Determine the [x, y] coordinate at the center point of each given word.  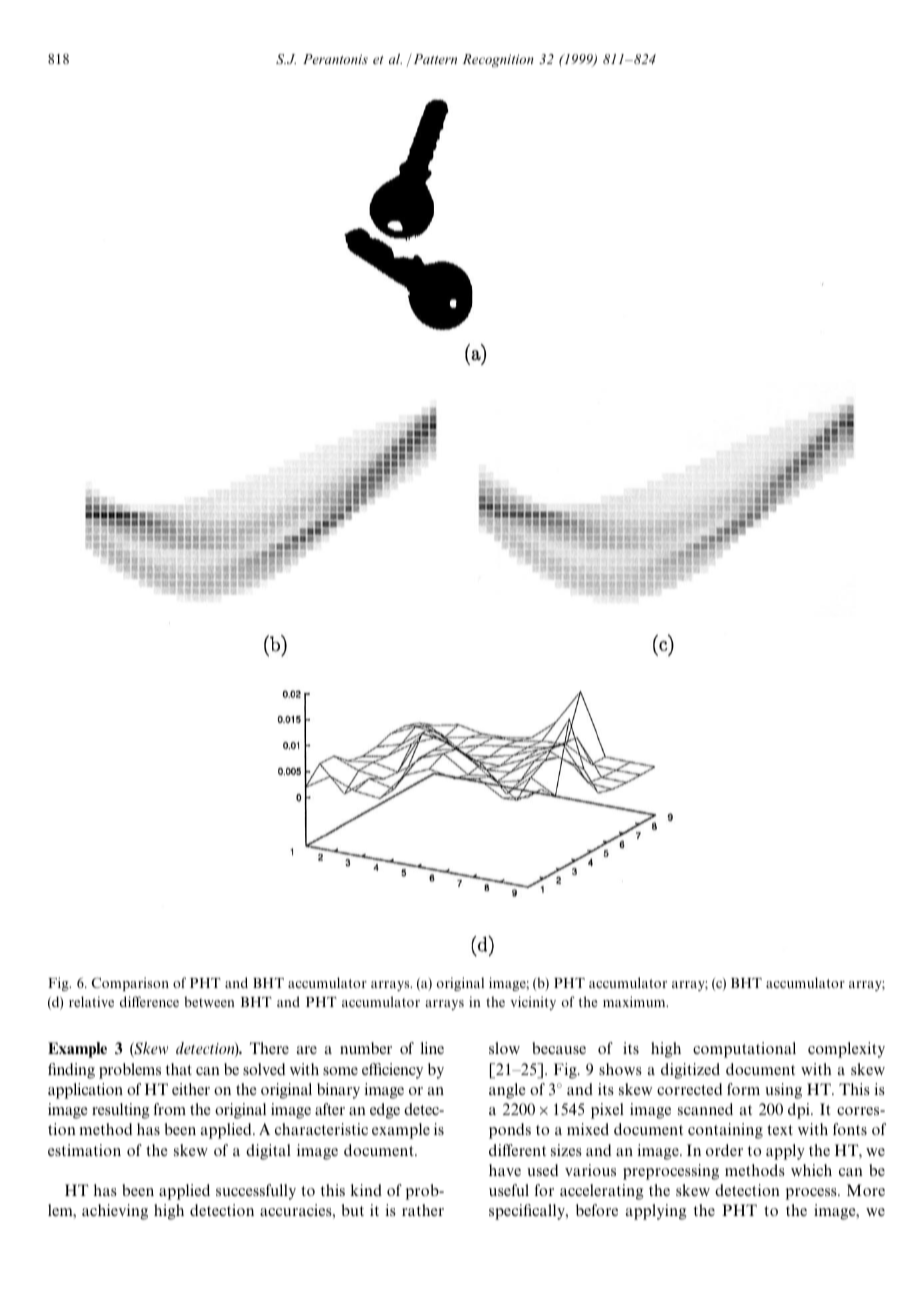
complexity [846, 1050]
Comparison [130, 984]
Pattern [434, 58]
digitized [690, 1071]
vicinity [533, 1003]
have [505, 1170]
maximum [635, 1001]
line [432, 1048]
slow [504, 1048]
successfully [256, 1192]
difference [149, 1001]
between [209, 1001]
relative [91, 1001]
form [743, 1089]
